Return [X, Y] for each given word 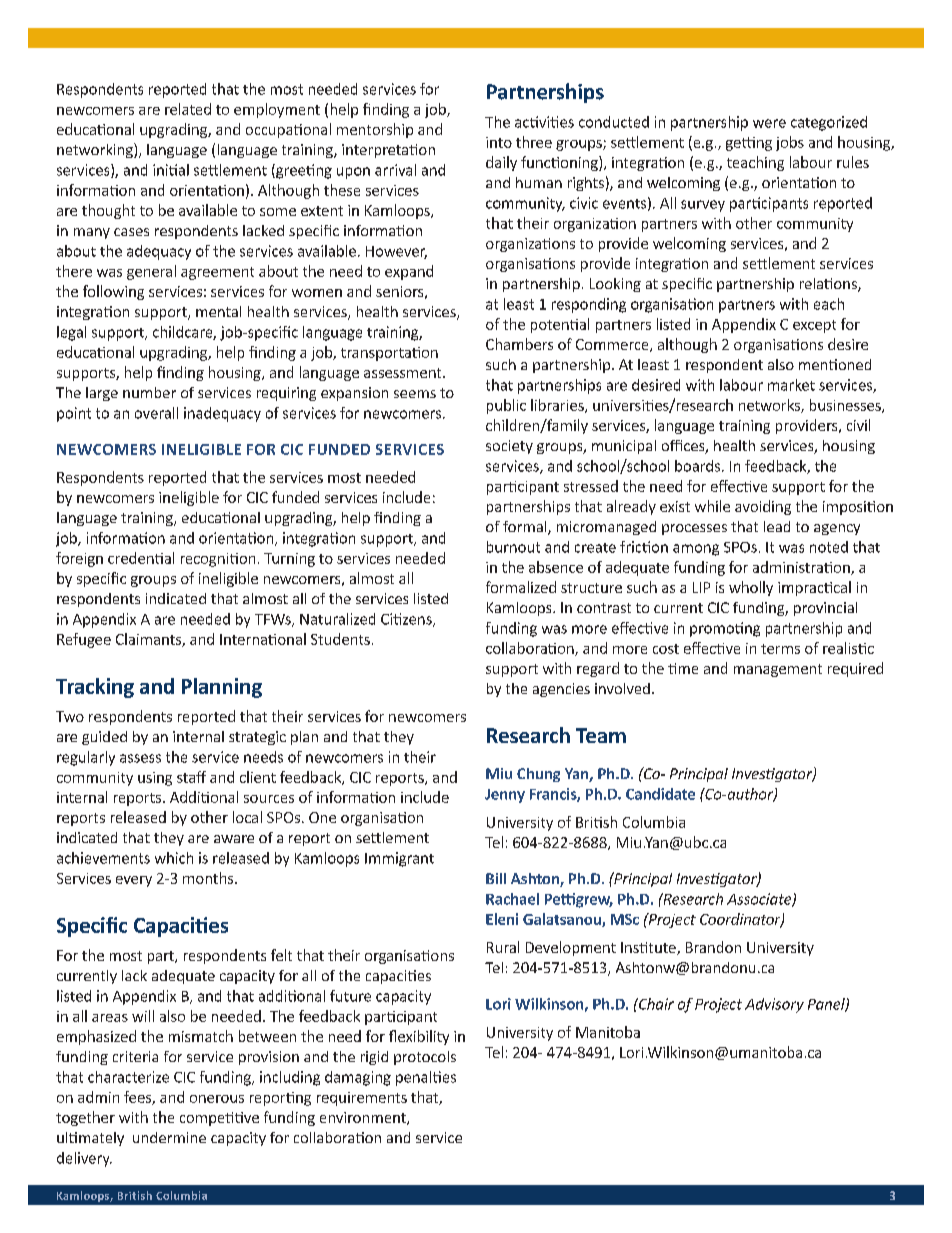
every [134, 881]
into [499, 142]
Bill [496, 878]
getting [749, 144]
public [506, 406]
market [791, 385]
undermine [169, 1137]
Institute [649, 948]
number [149, 392]
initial [171, 170]
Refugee [84, 640]
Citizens [407, 620]
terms [780, 649]
